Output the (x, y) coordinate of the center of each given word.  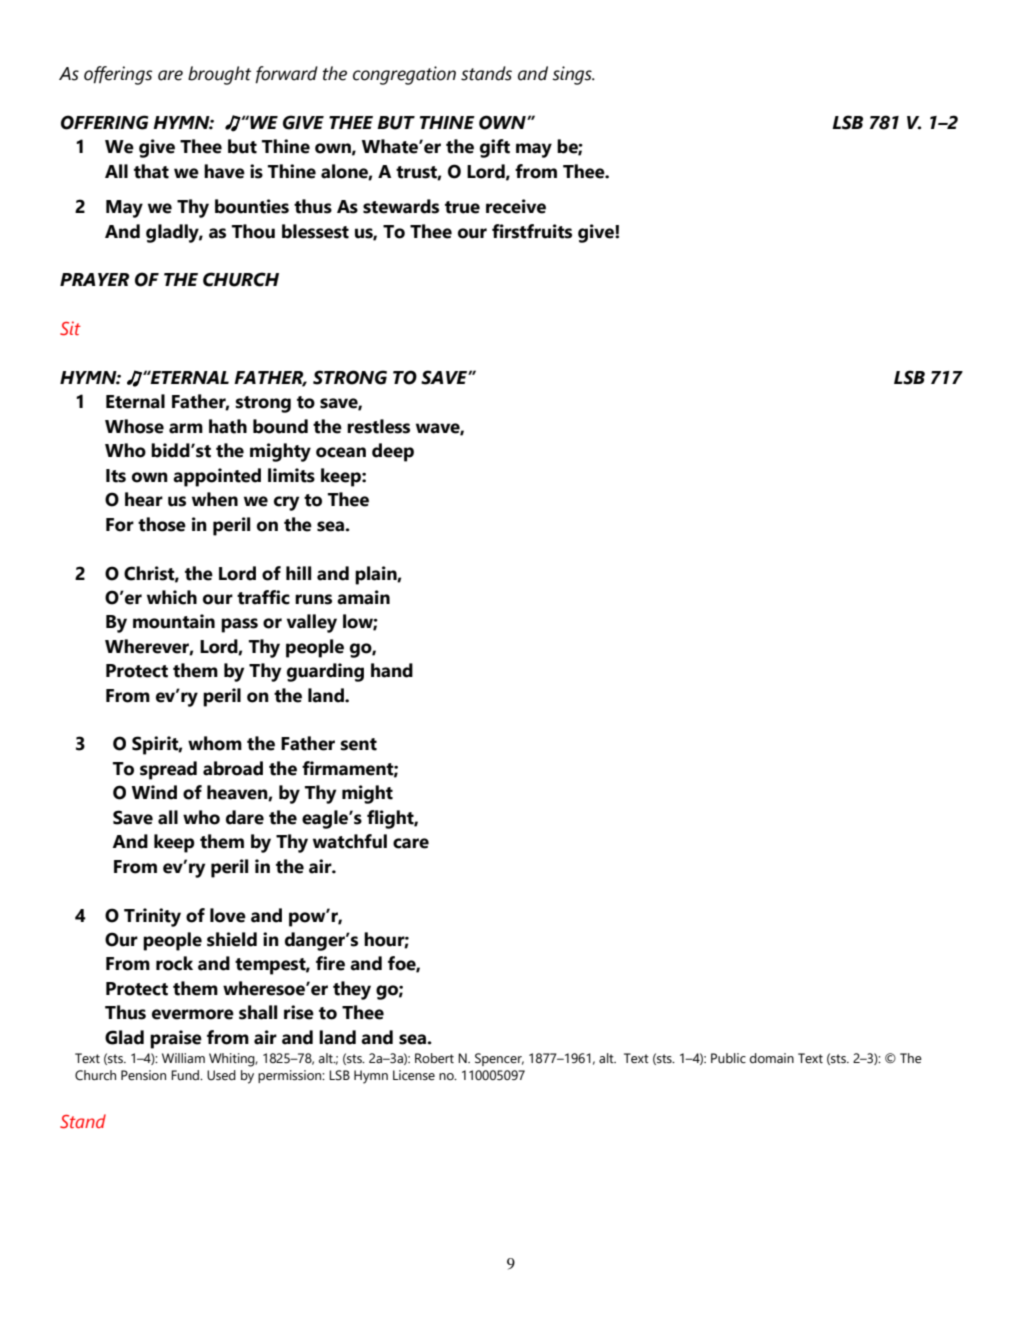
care (411, 843)
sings (573, 75)
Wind (154, 792)
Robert (434, 1058)
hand (392, 670)
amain (363, 597)
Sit (70, 328)
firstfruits (532, 231)
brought (219, 75)
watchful (350, 841)
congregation (404, 75)
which (172, 597)
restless (378, 426)
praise (176, 1039)
